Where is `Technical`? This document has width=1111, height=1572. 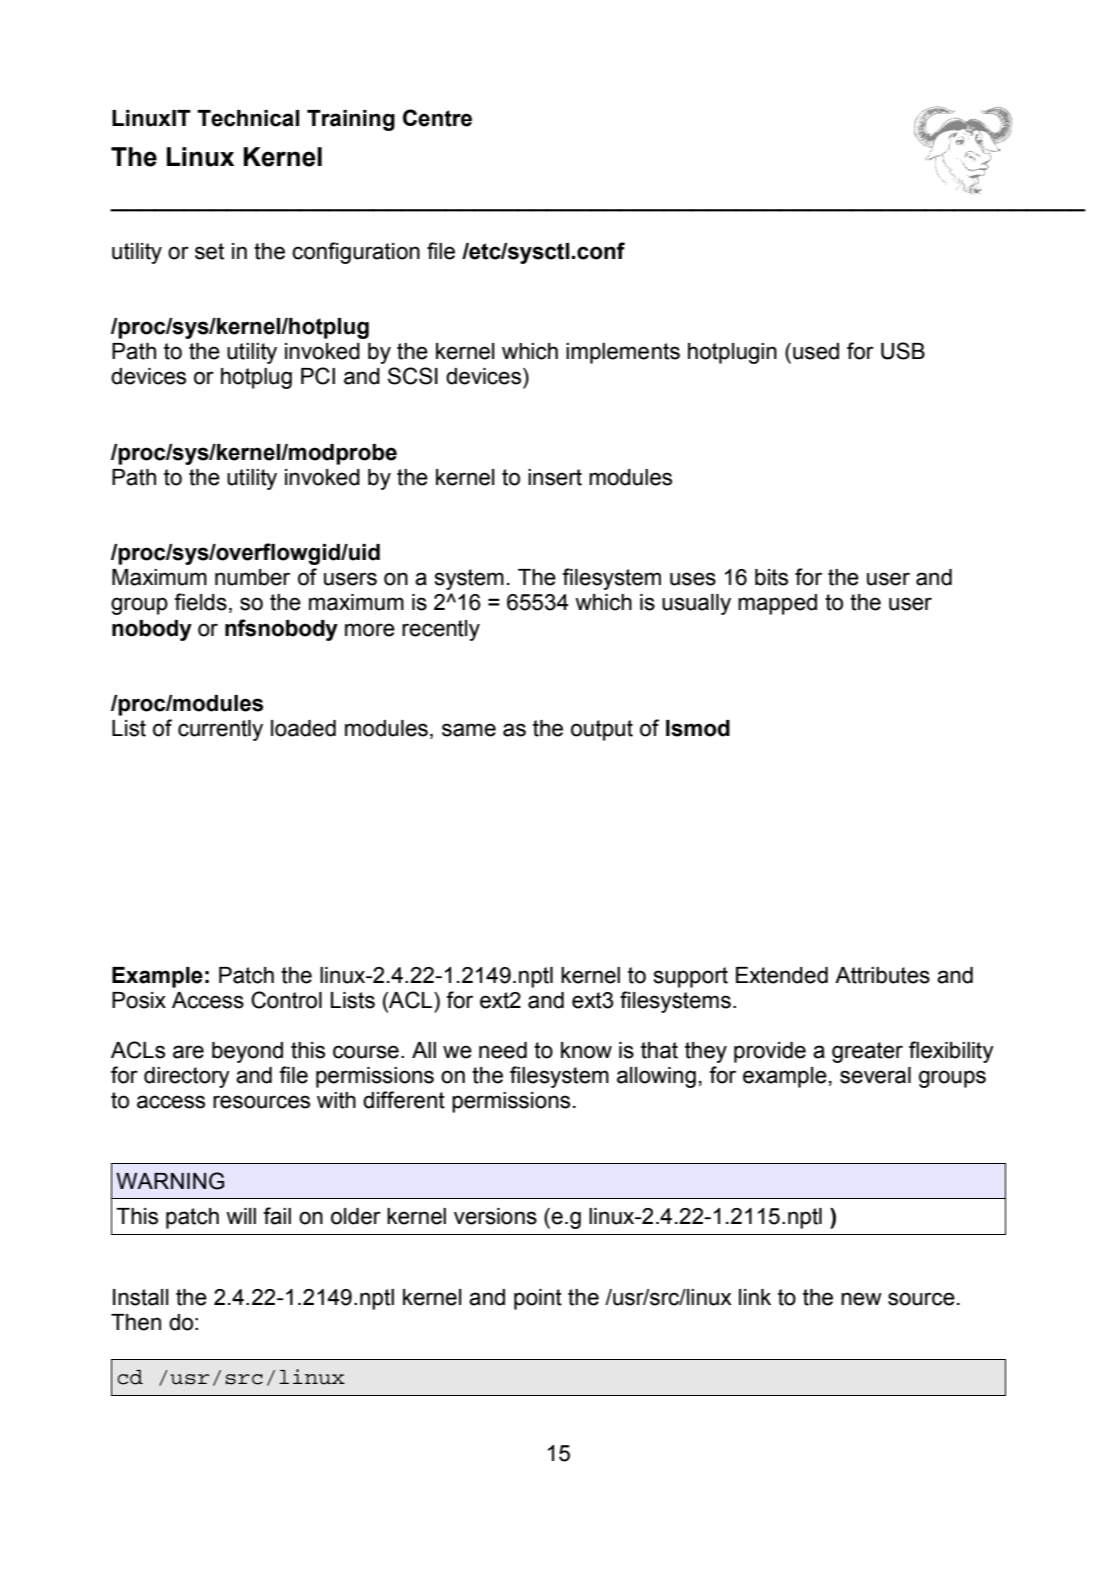
Technical is located at coordinates (248, 118).
